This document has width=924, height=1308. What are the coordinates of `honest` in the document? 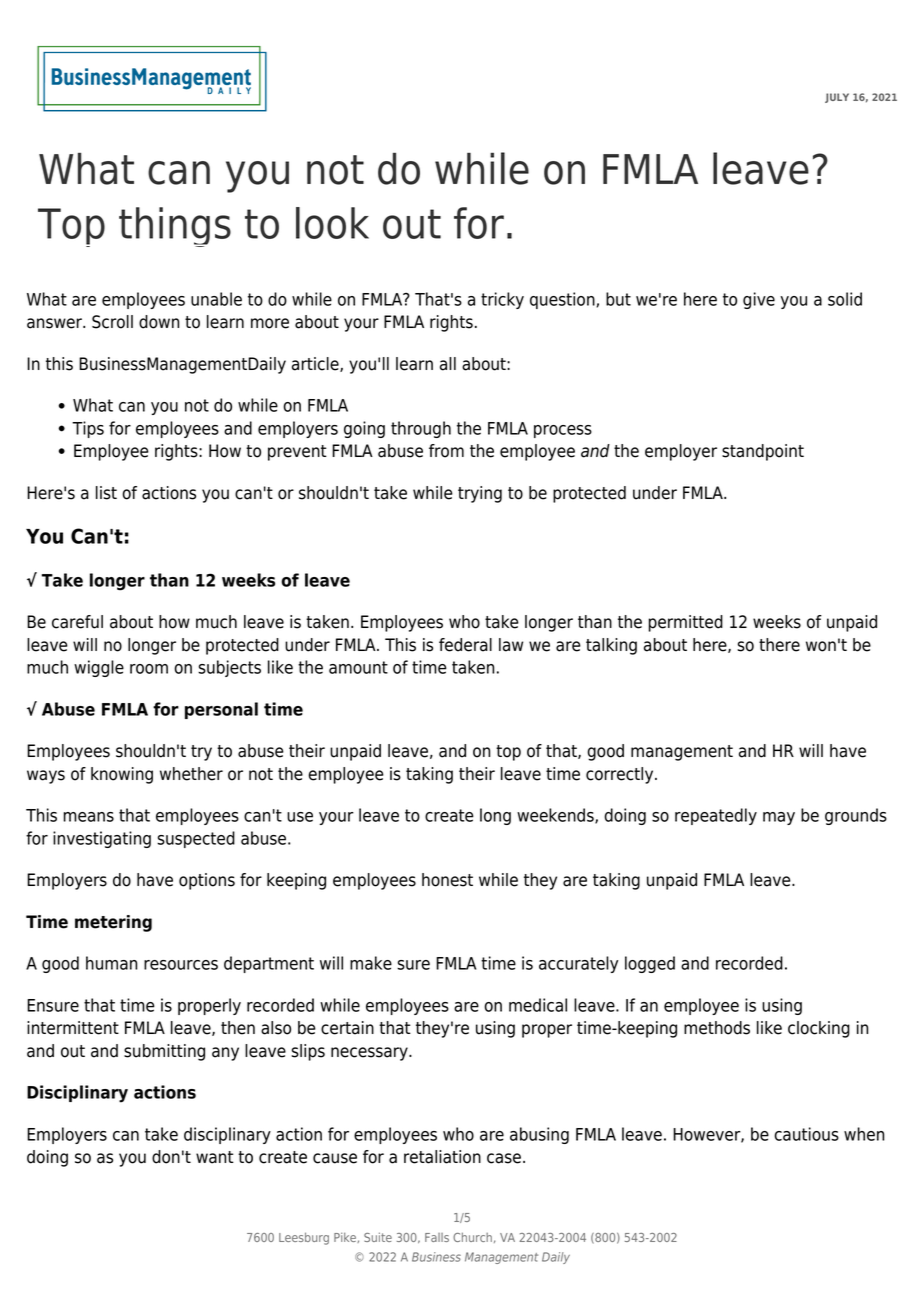 It's located at (447, 880).
